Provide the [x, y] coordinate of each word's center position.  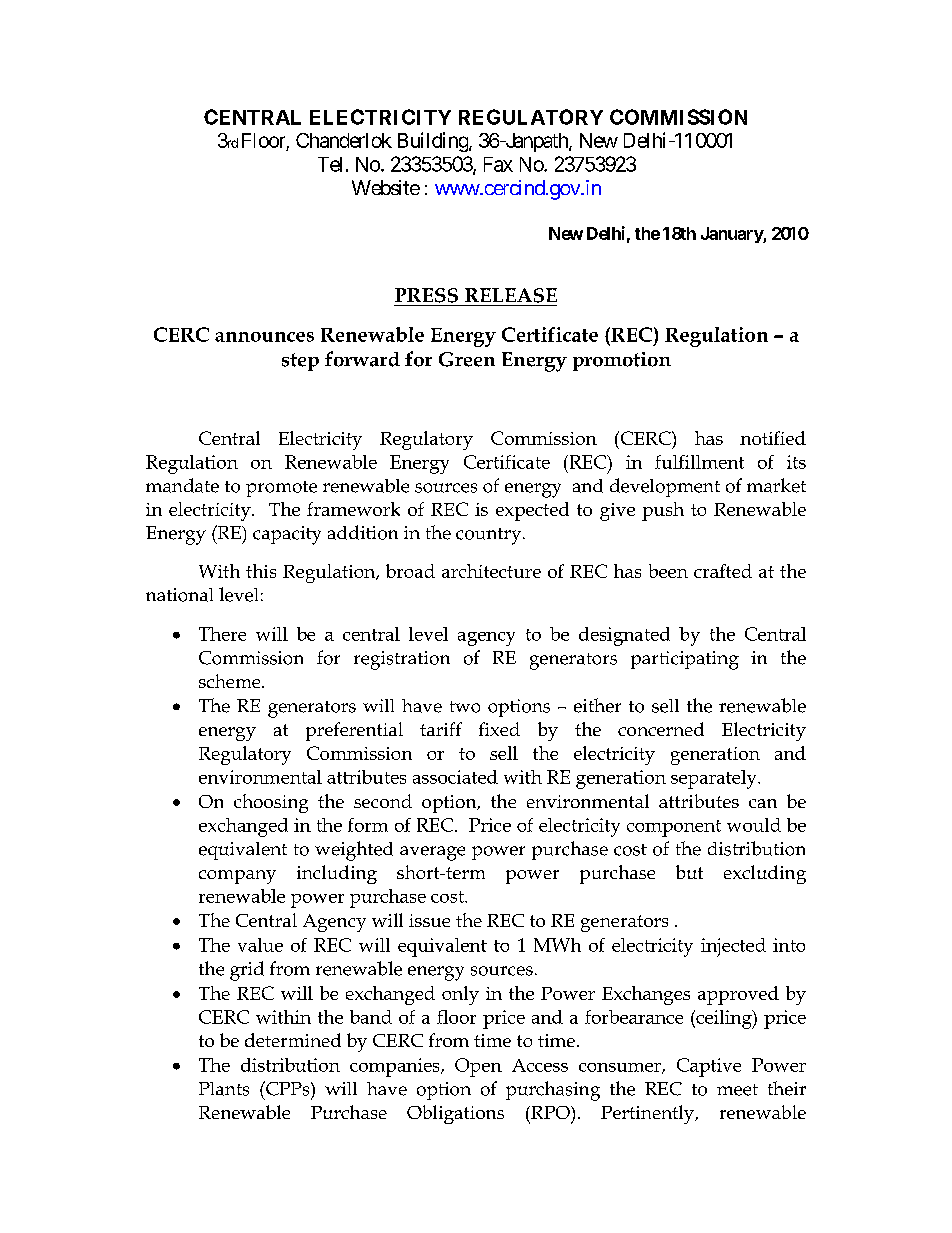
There [222, 634]
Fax [498, 164]
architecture [491, 571]
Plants [224, 1089]
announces [264, 337]
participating [685, 660]
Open [478, 1067]
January [732, 235]
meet [737, 1090]
